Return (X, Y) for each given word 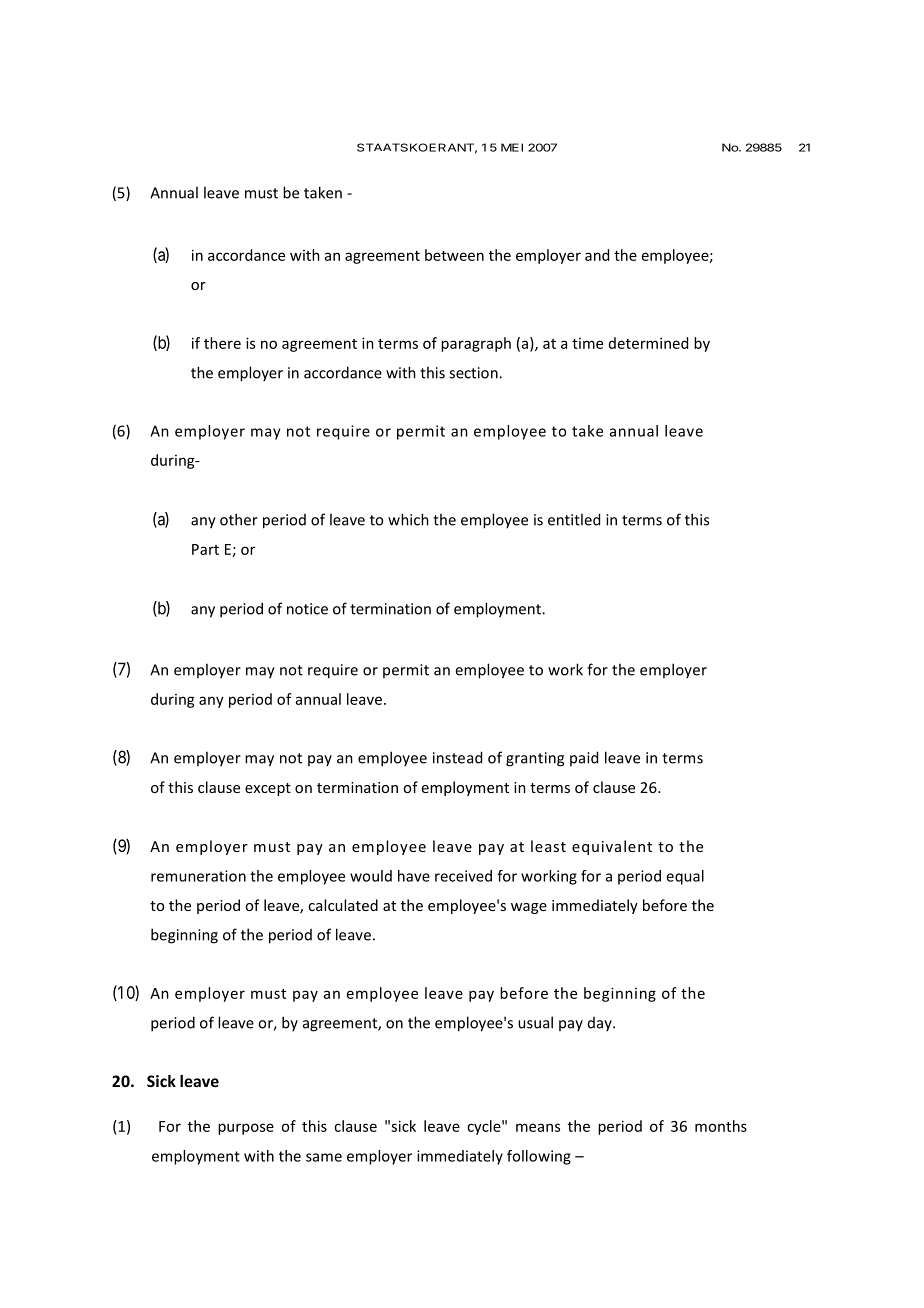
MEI (512, 147)
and (597, 255)
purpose (246, 1129)
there (222, 343)
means (538, 1127)
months (721, 1126)
